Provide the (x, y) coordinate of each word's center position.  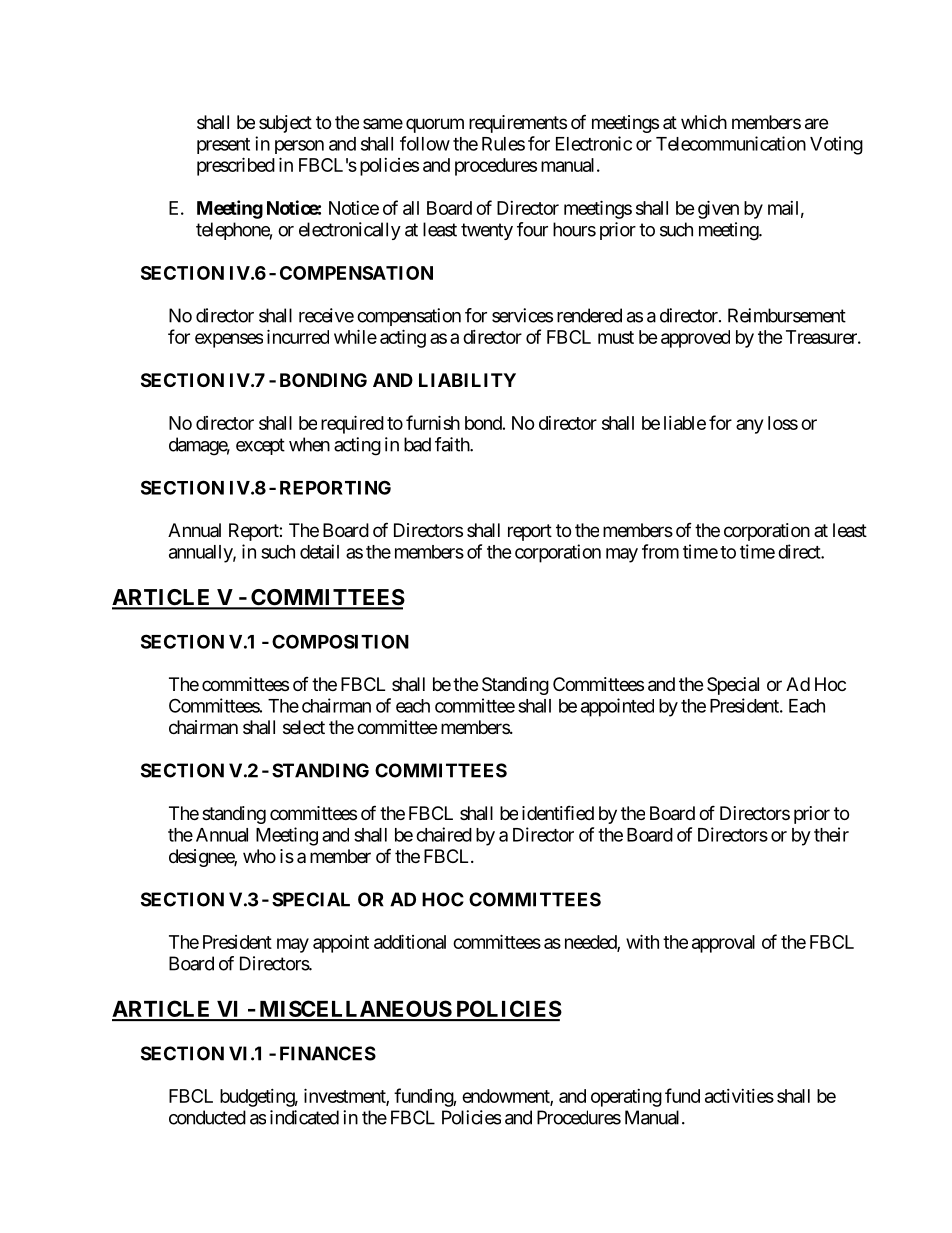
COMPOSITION (340, 641)
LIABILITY (467, 380)
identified (558, 812)
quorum (435, 125)
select (304, 727)
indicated (304, 1117)
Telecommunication (731, 143)
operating (626, 1098)
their (831, 834)
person (299, 147)
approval (723, 944)
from (660, 551)
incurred (298, 336)
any (749, 426)
